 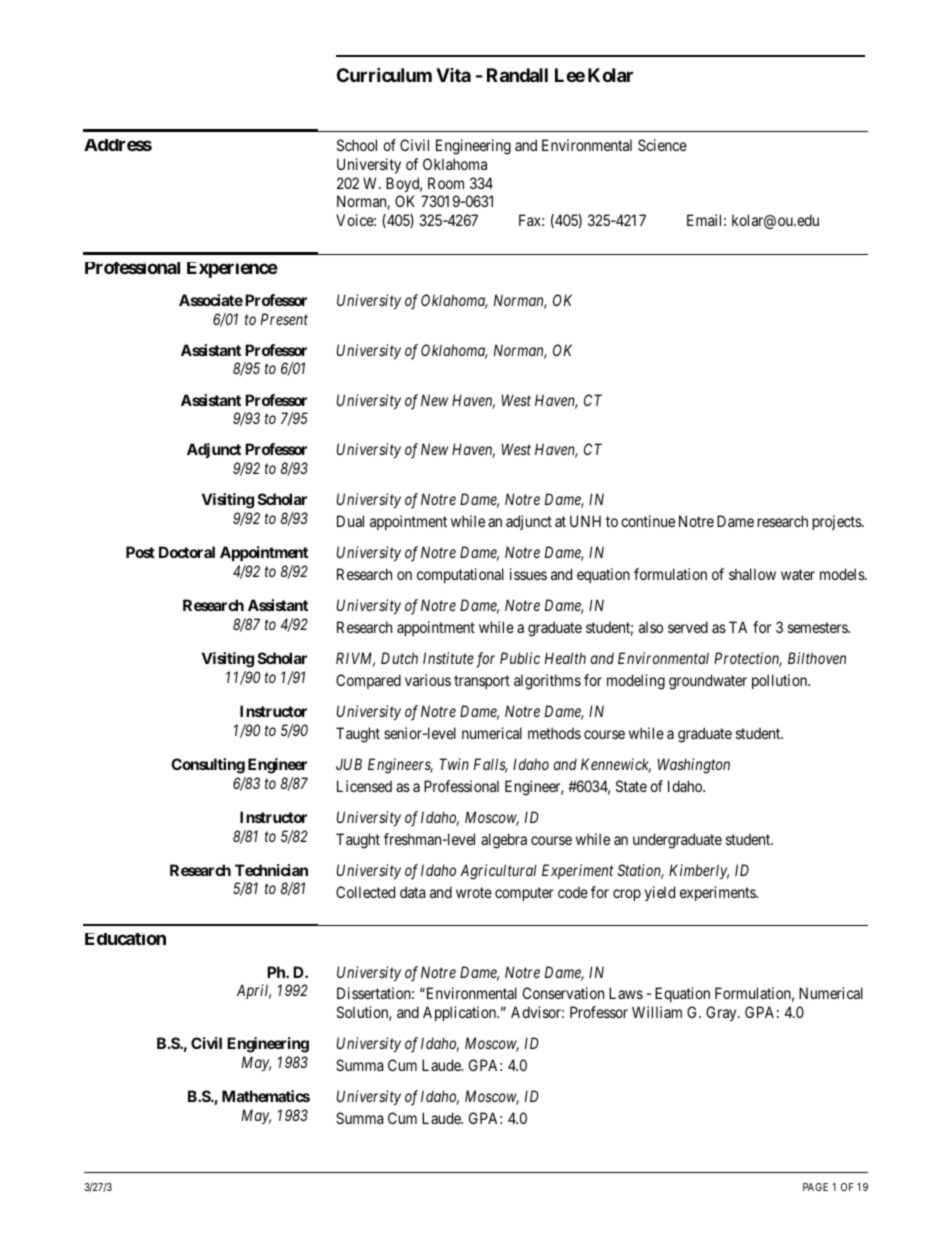 I want to click on Washington, so click(x=694, y=766).
